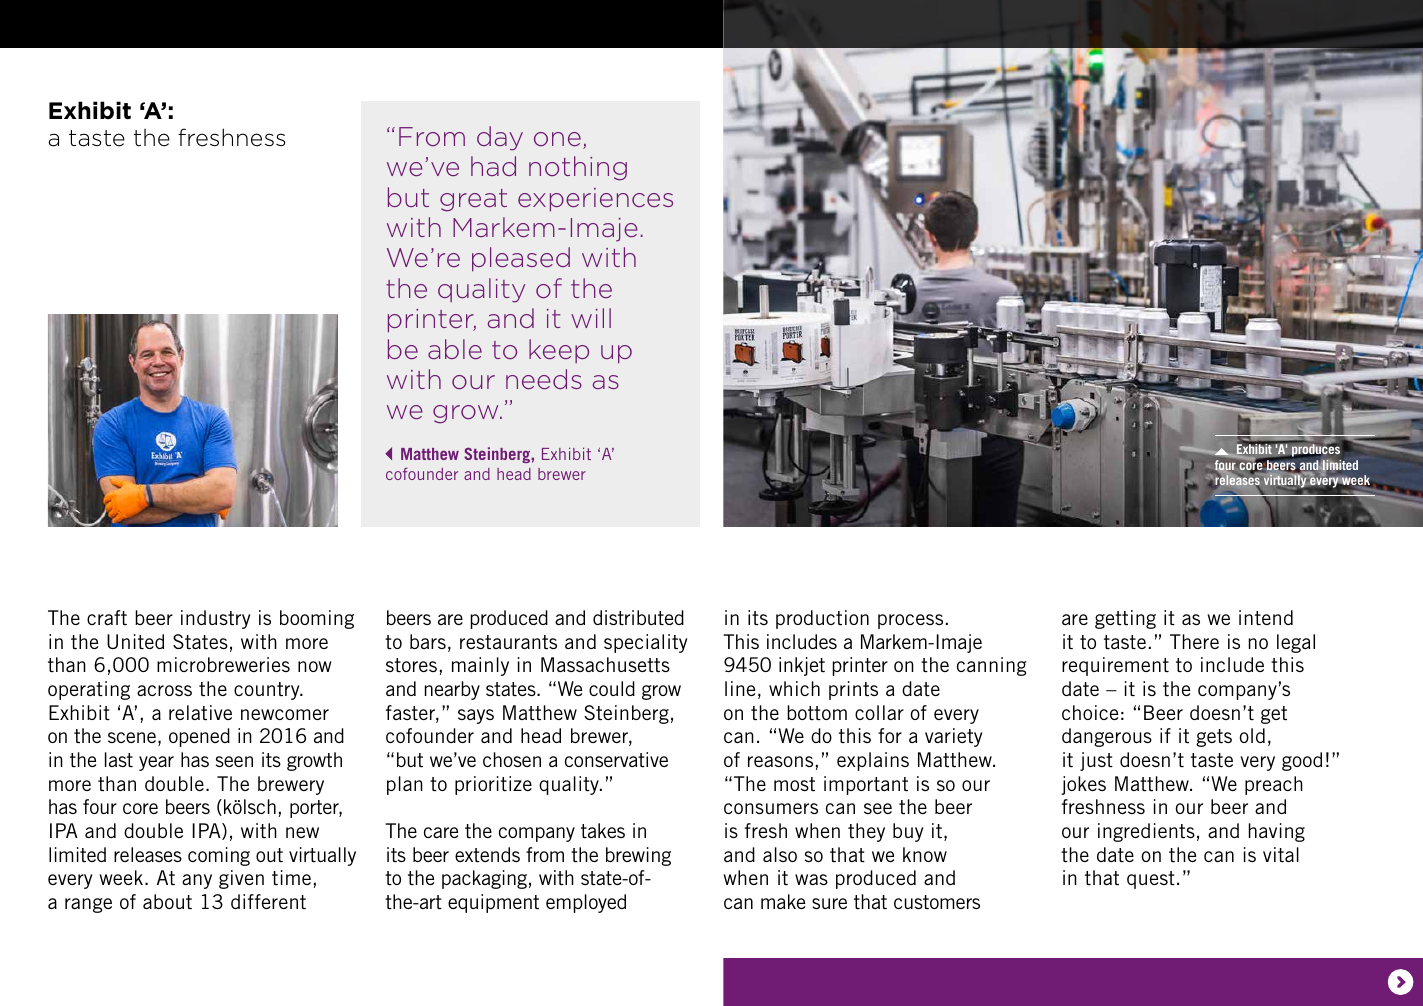 The height and width of the document is (1006, 1423). Describe the element at coordinates (455, 349) in the document. I see `able` at that location.
